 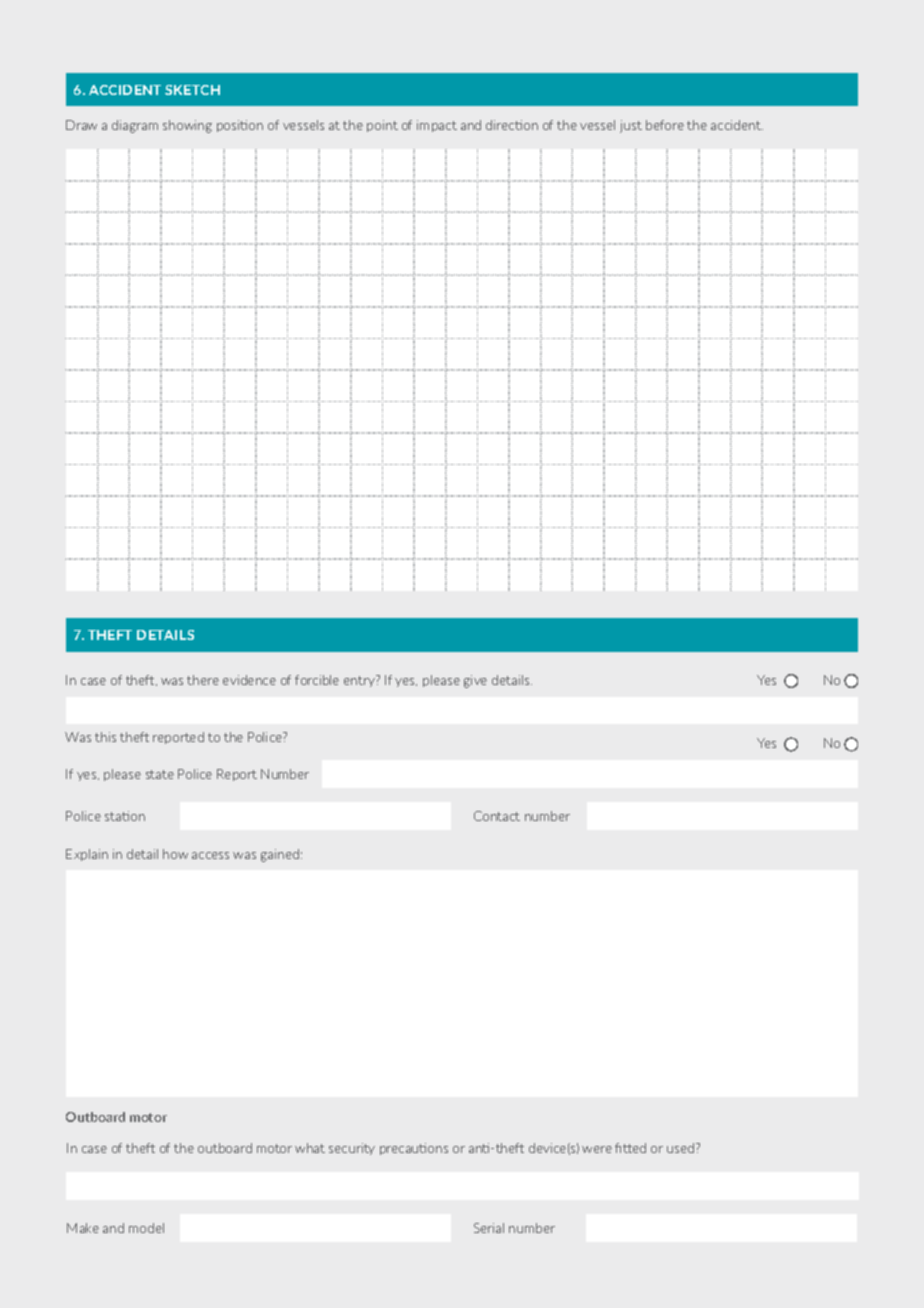 I want to click on model, so click(x=146, y=1228).
